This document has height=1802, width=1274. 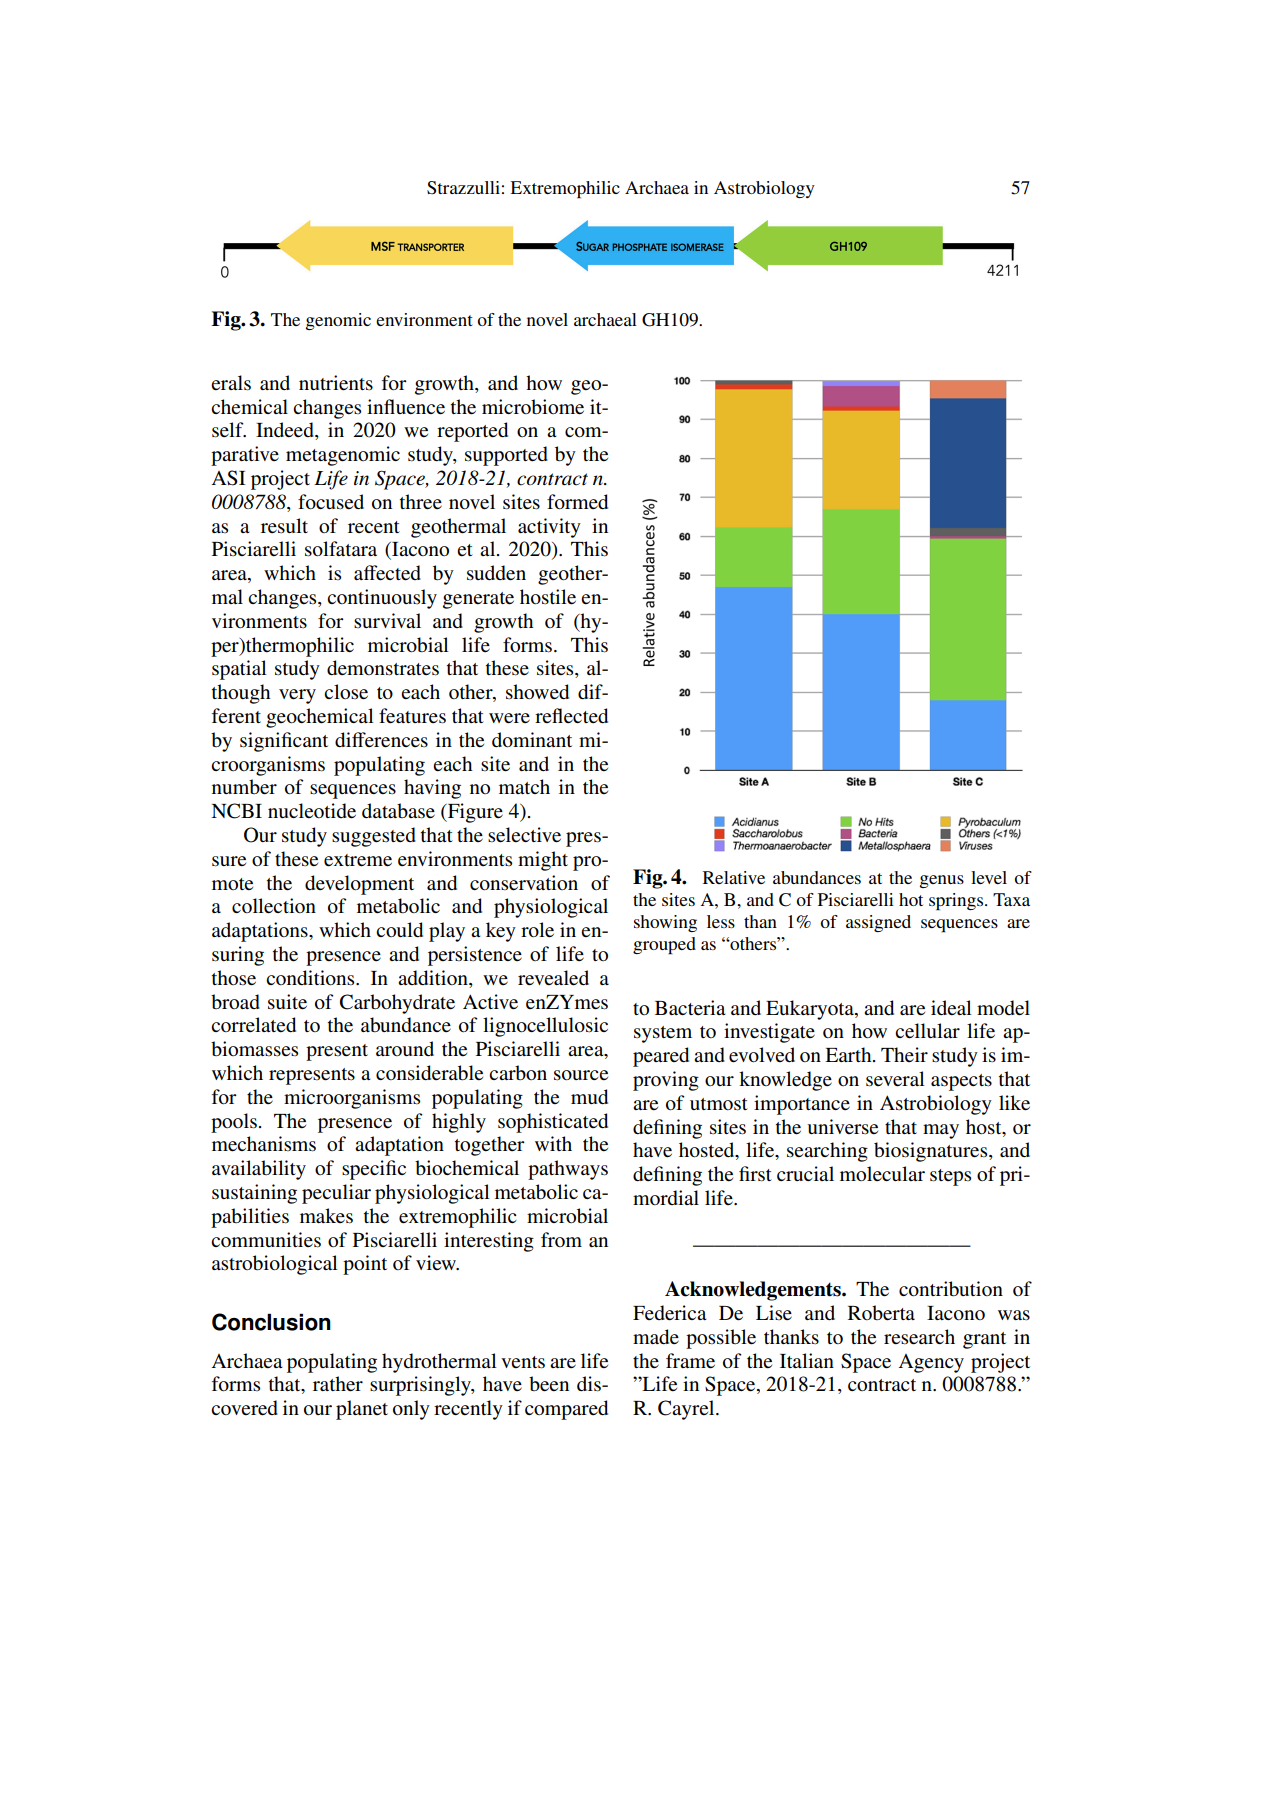 I want to click on microbiome, so click(x=533, y=407).
